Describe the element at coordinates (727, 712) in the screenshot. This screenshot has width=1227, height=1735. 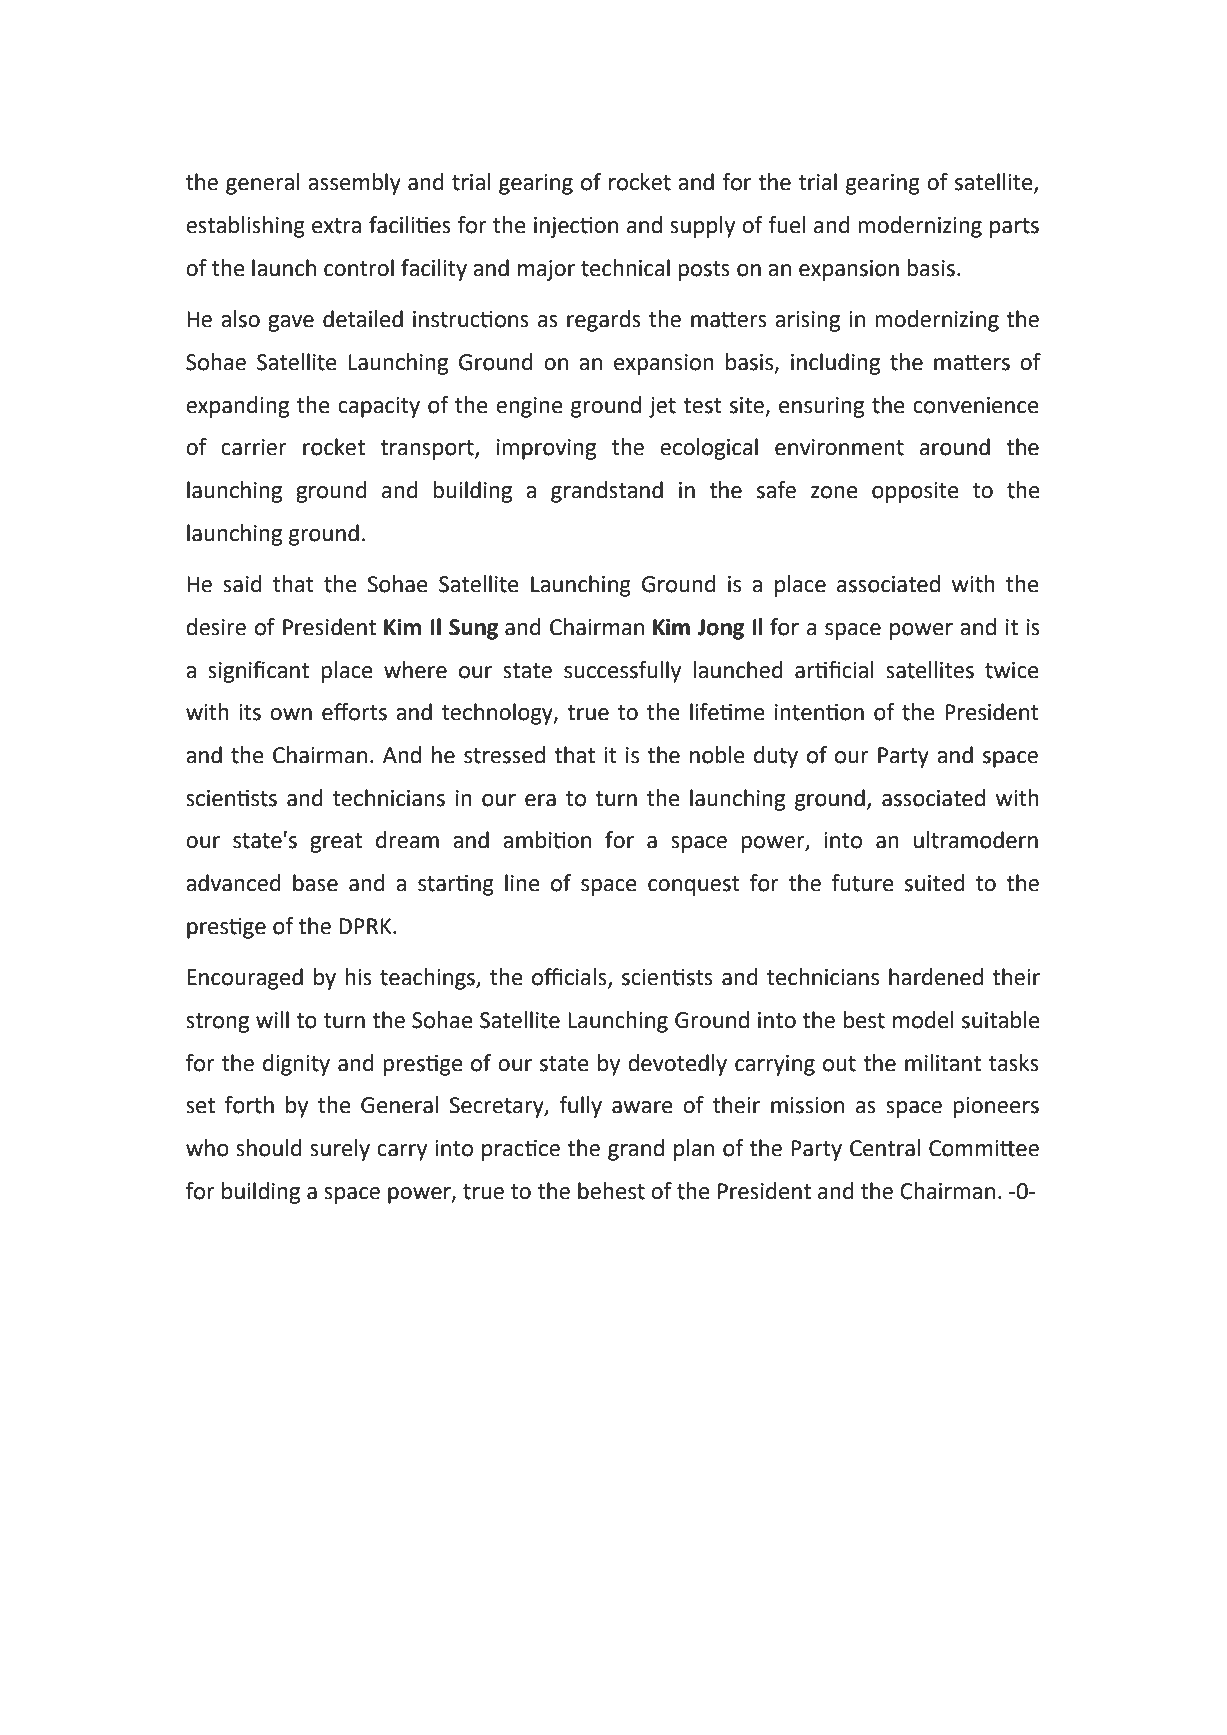
I see `lifetime` at that location.
